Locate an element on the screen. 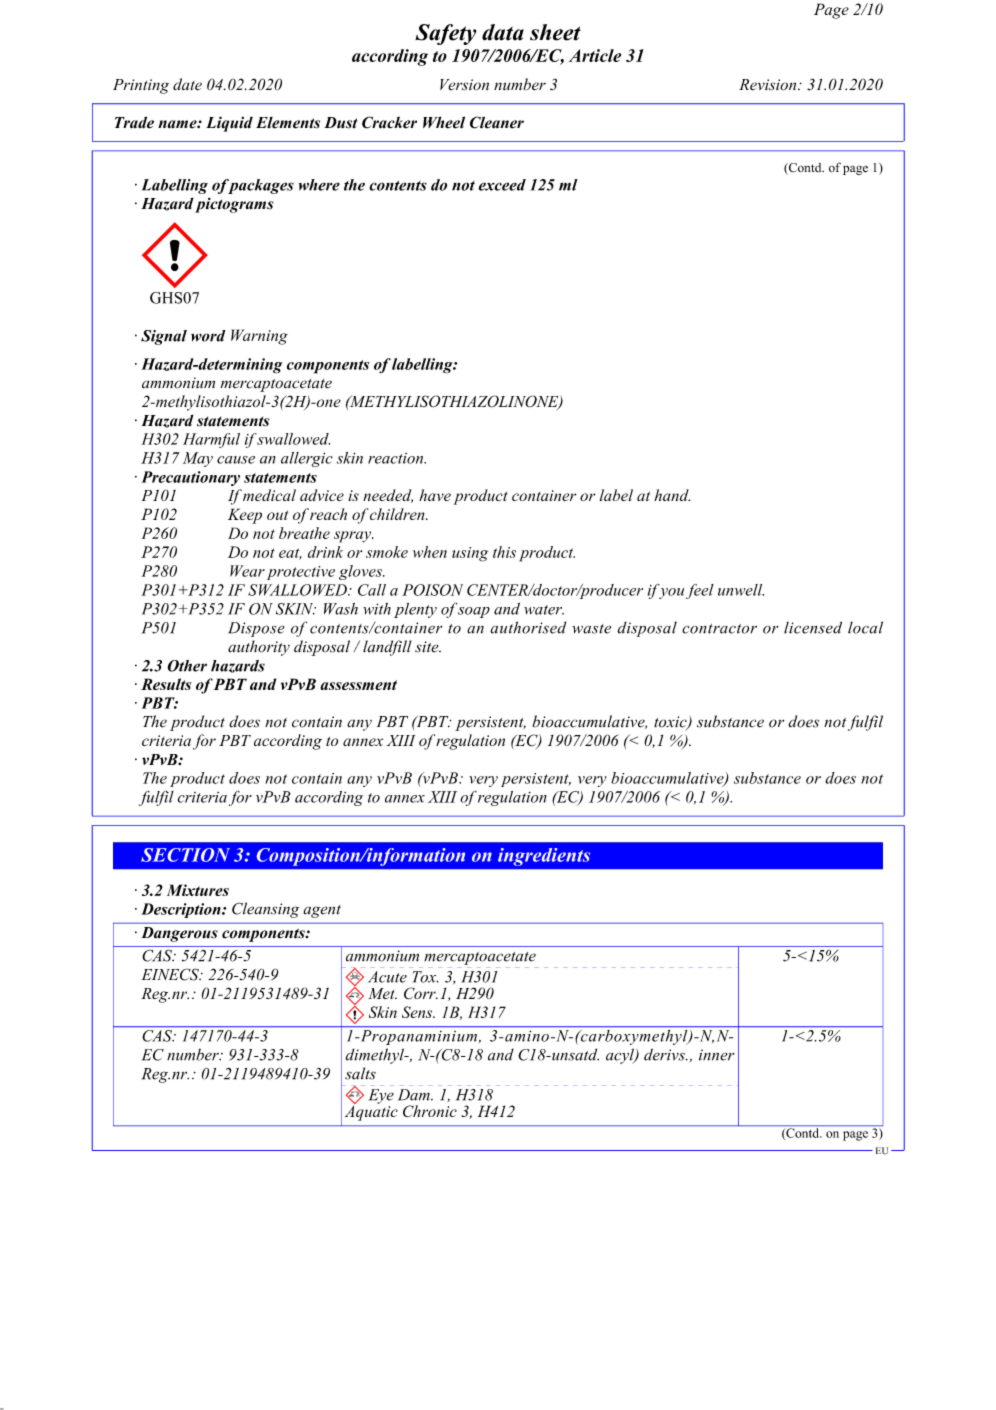 The width and height of the screenshot is (996, 1410). Revision is located at coordinates (769, 85).
